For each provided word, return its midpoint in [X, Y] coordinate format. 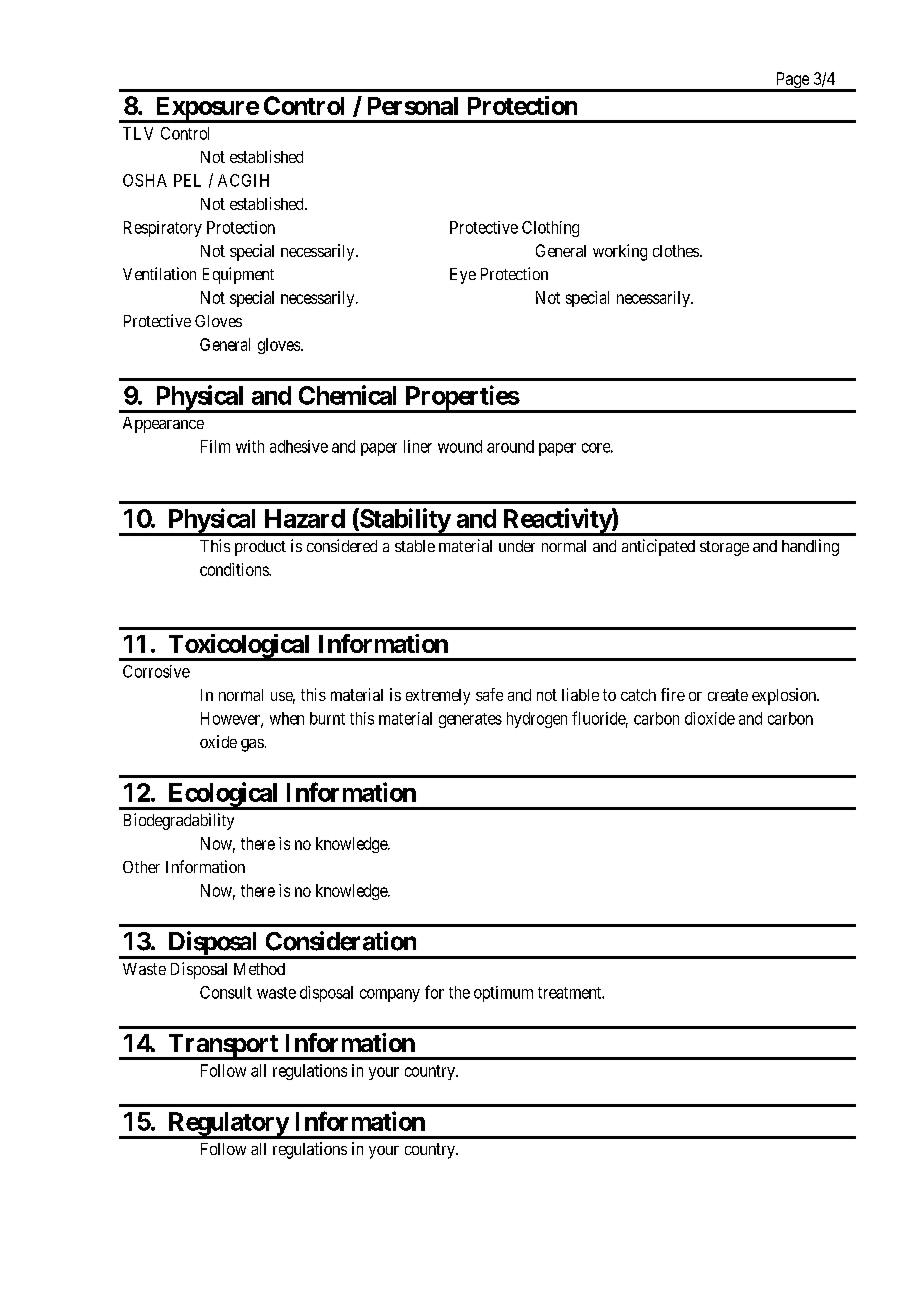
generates [470, 720]
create [728, 695]
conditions [235, 569]
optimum [503, 994]
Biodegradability [179, 821]
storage [724, 548]
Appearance [163, 425]
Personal [413, 106]
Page [792, 81]
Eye [463, 276]
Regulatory [228, 1125]
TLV [138, 133]
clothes [677, 251]
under [517, 546]
